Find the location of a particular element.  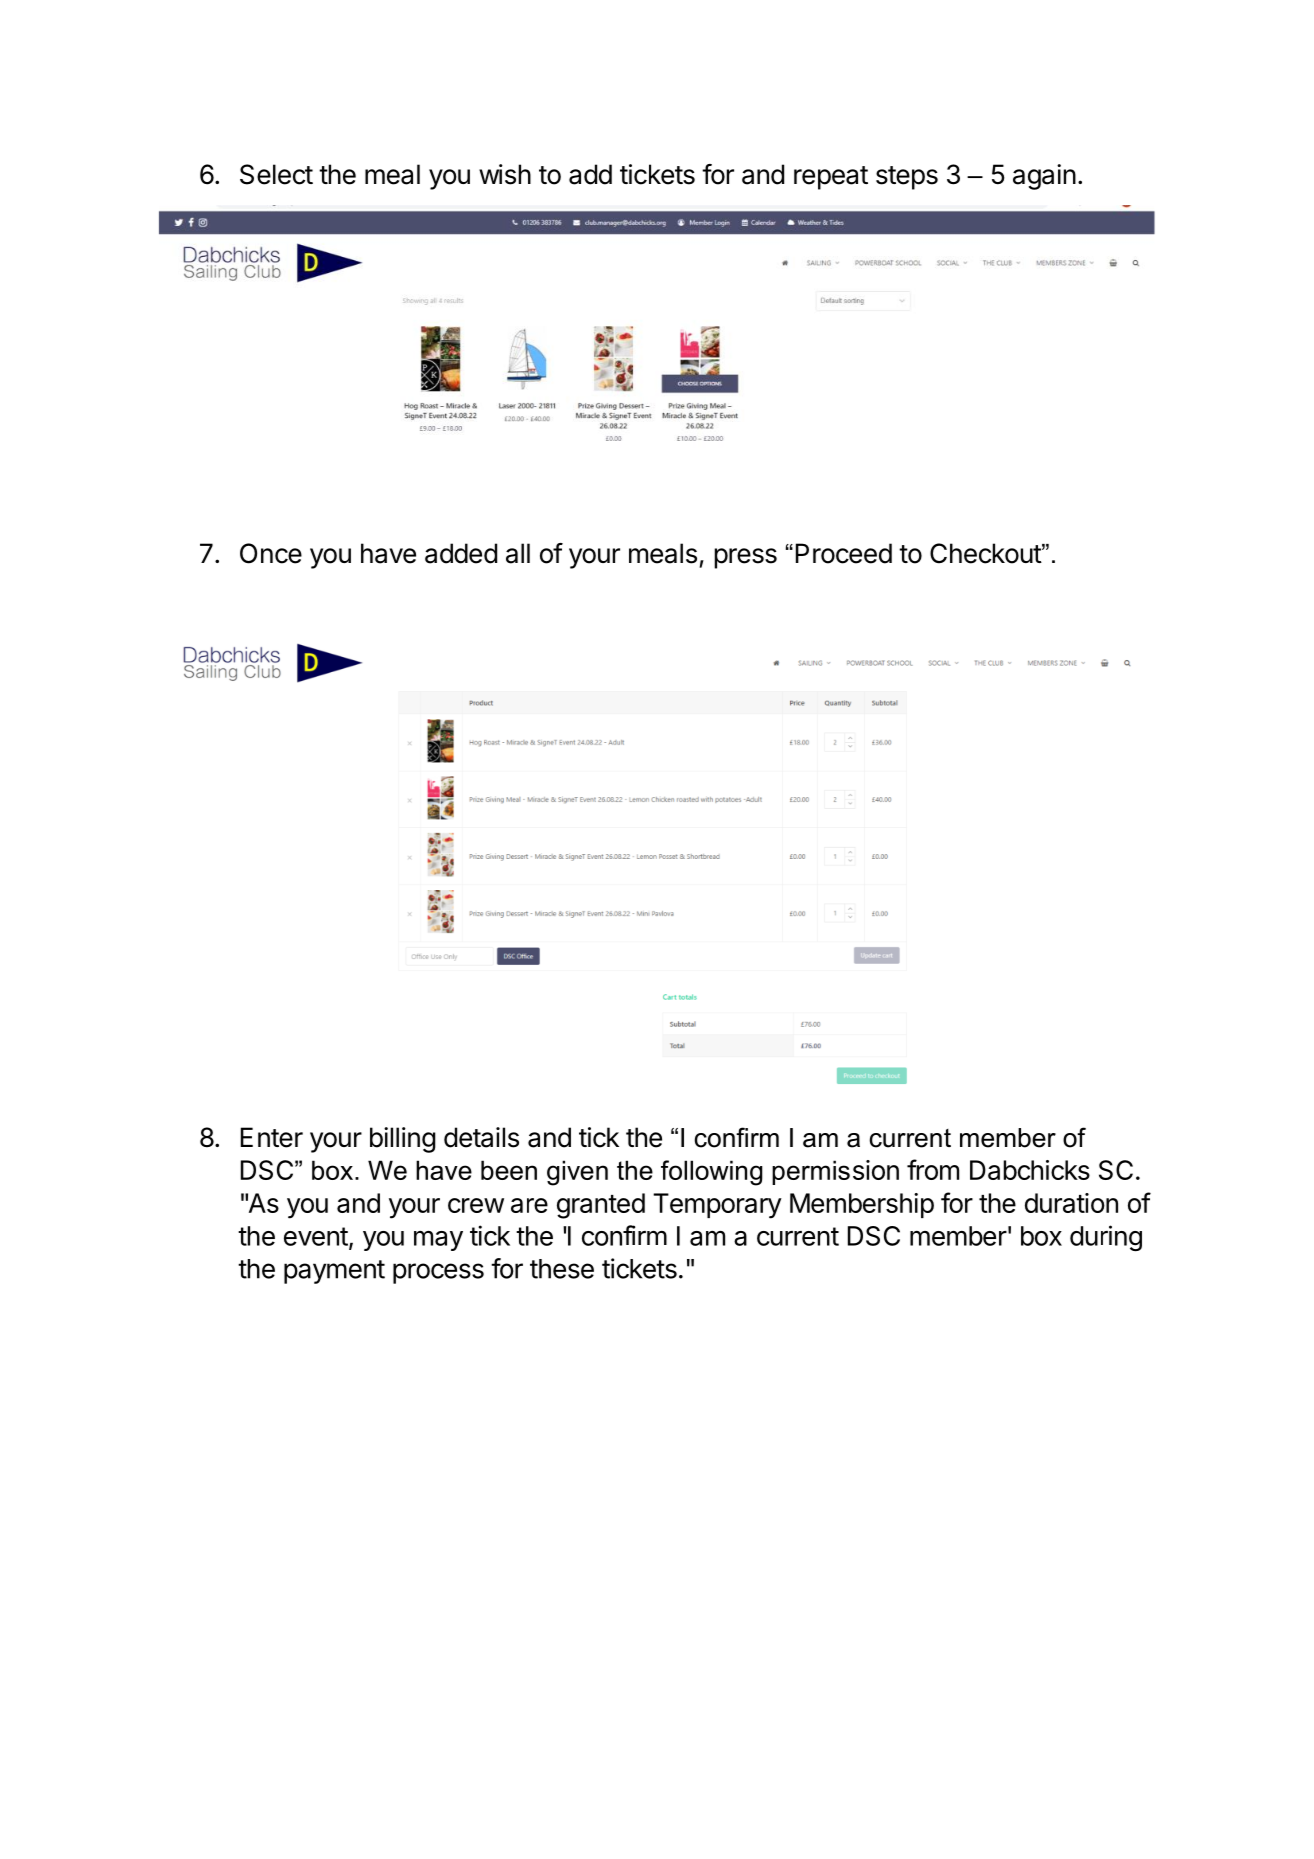

added is located at coordinates (461, 553).
